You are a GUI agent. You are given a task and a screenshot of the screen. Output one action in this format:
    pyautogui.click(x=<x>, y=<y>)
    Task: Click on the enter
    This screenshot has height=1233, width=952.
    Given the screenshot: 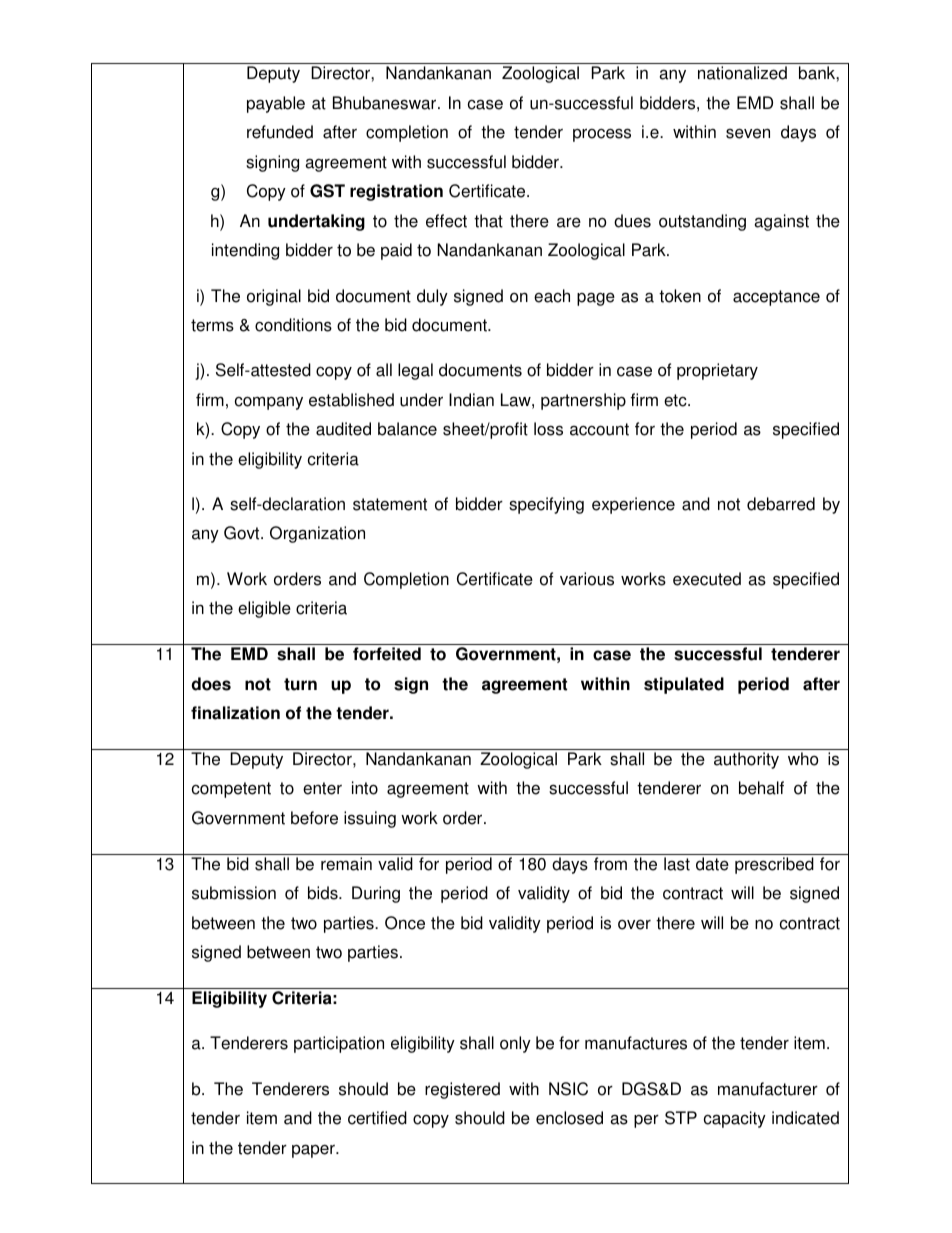 What is the action you would take?
    pyautogui.click(x=322, y=788)
